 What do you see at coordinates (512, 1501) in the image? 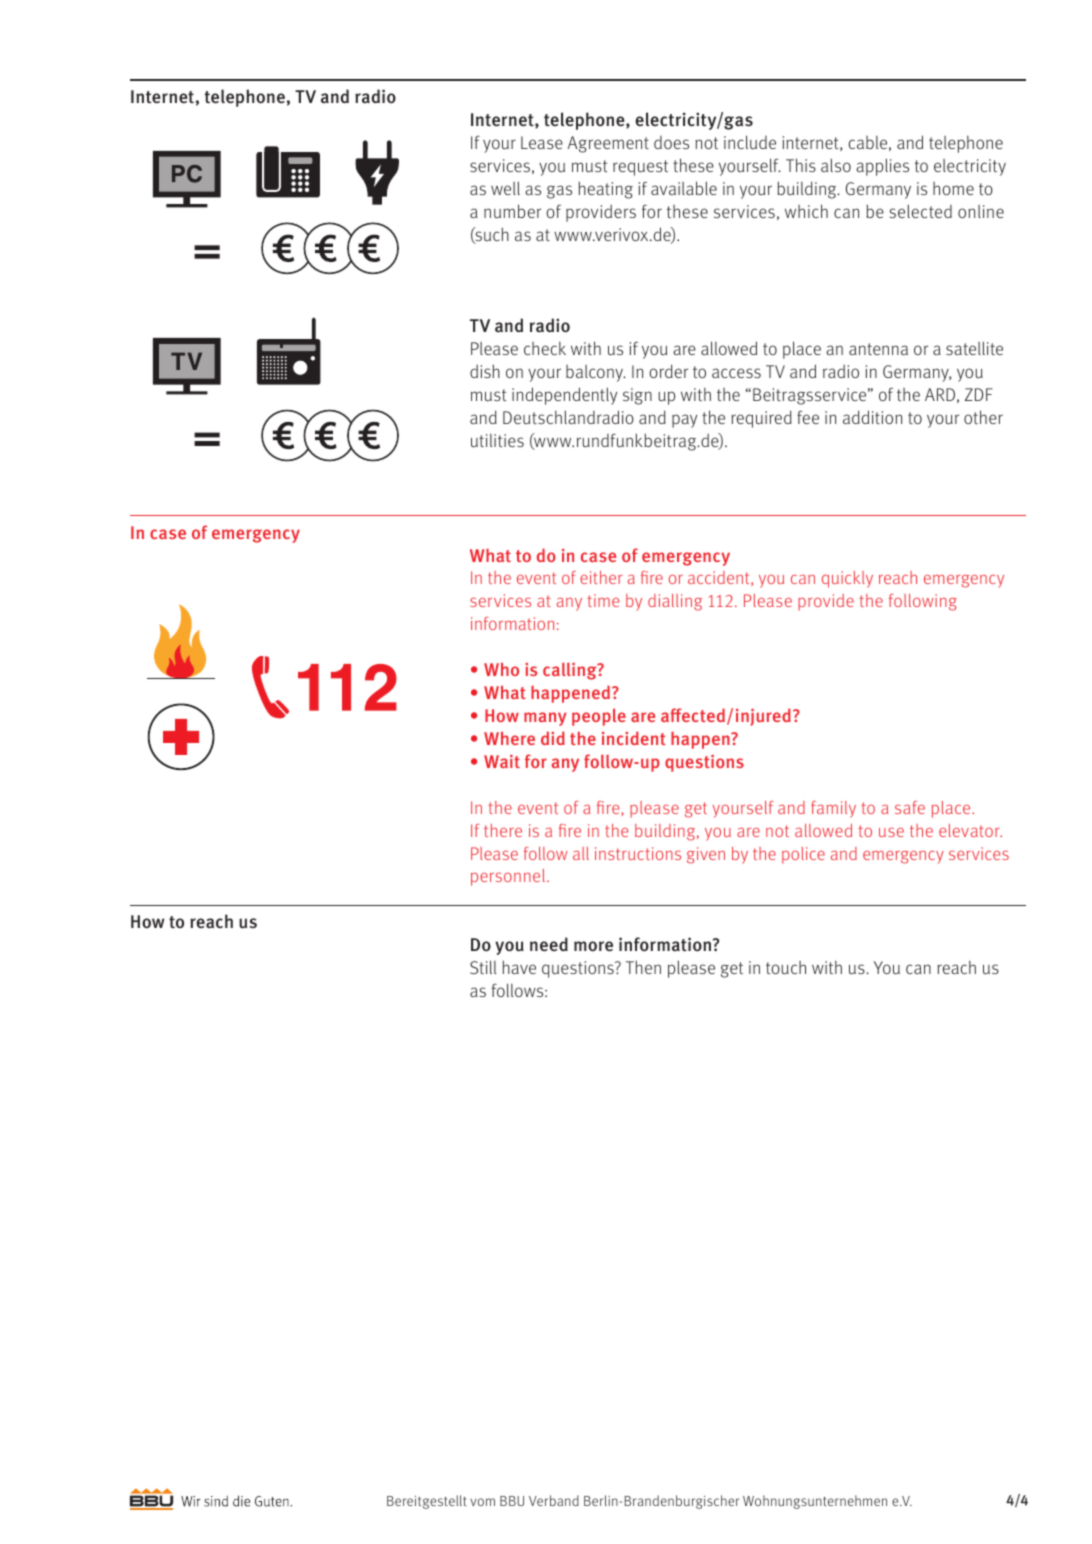
I see `BBU` at bounding box center [512, 1501].
